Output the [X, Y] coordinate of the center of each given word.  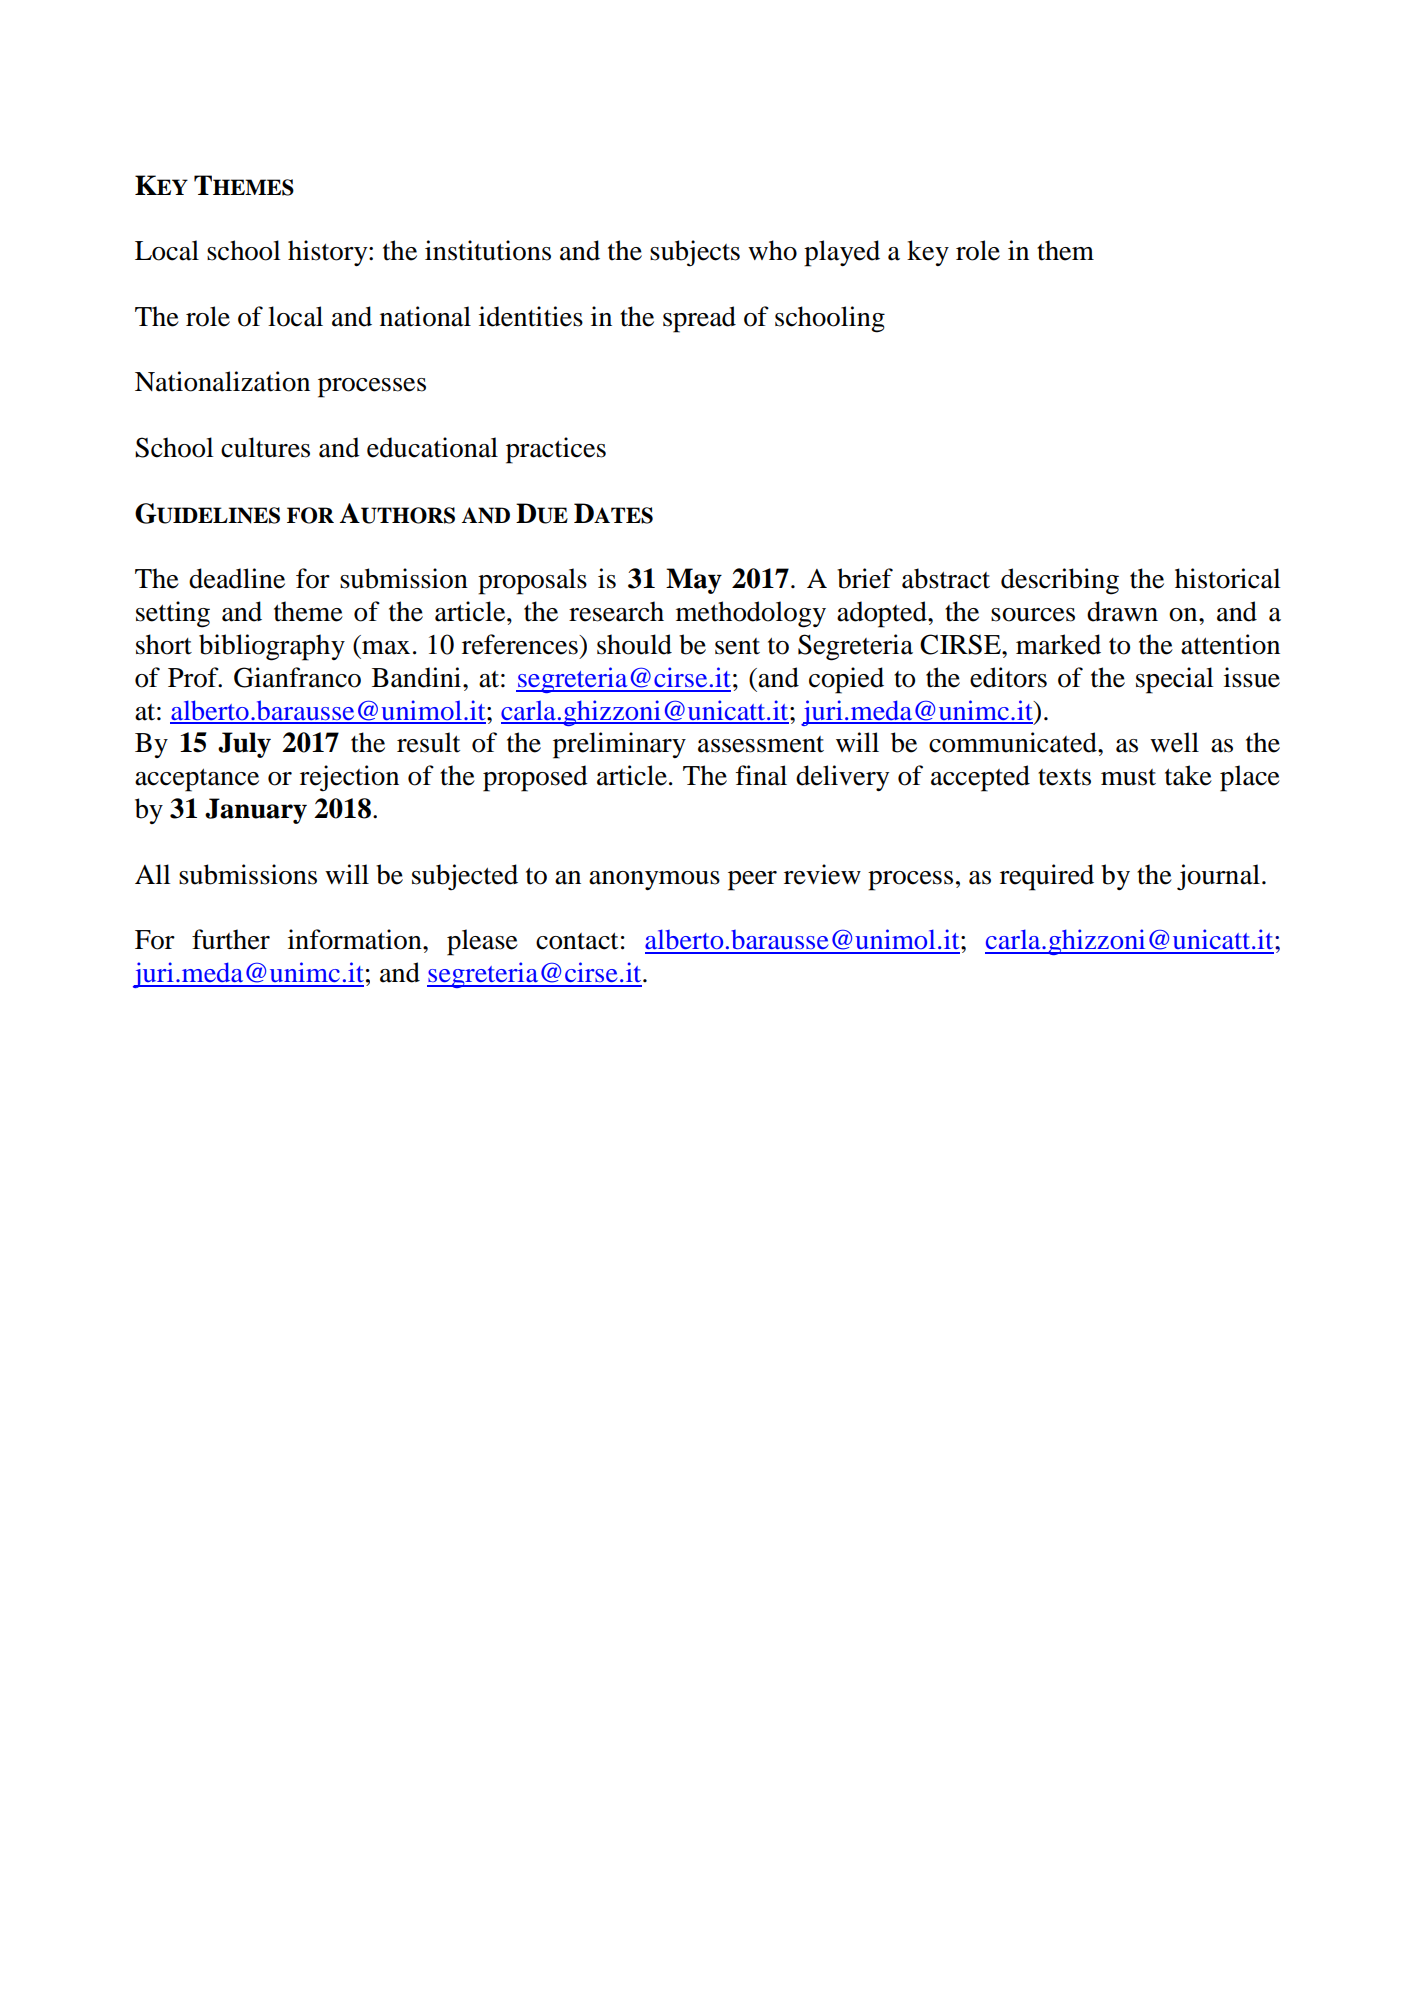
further [231, 939]
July [244, 745]
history [329, 253]
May [694, 581]
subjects [695, 253]
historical [1227, 578]
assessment [761, 744]
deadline [237, 578]
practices [556, 450]
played [842, 253]
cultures [265, 447]
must [1128, 777]
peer [752, 881]
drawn [1122, 611]
